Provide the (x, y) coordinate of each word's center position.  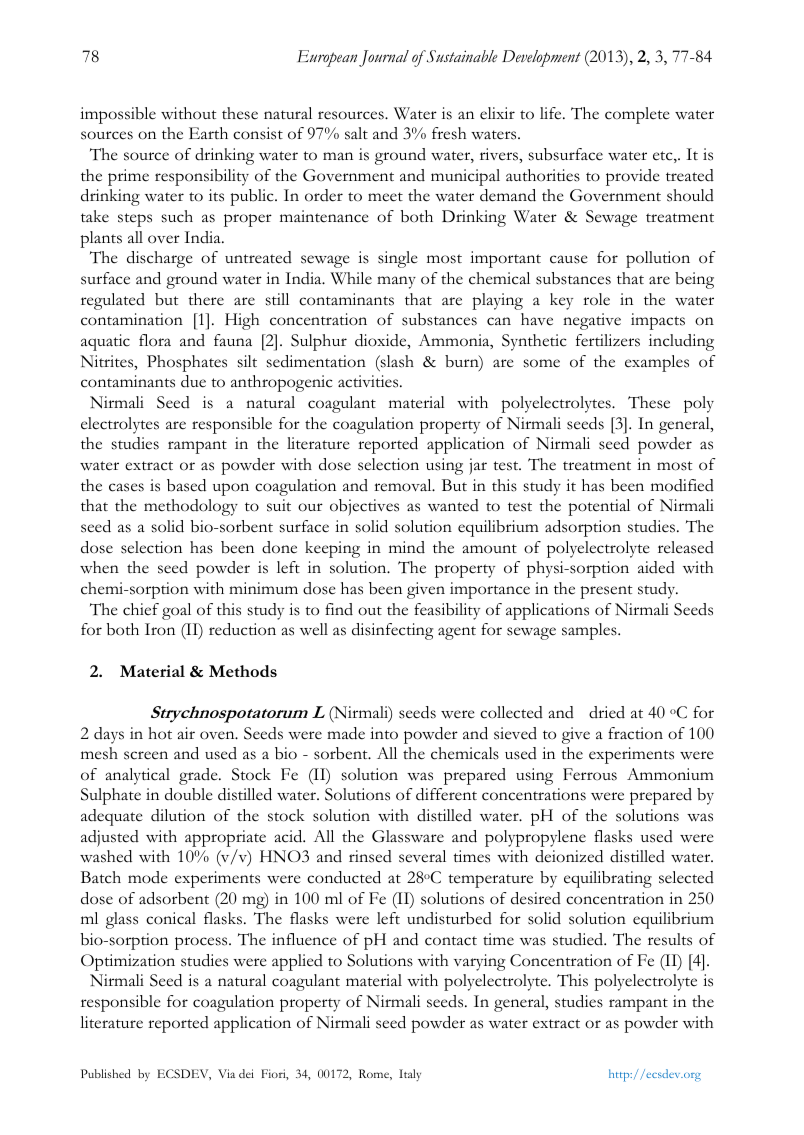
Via (226, 1073)
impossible (118, 115)
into (384, 733)
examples (657, 363)
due (193, 381)
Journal (384, 58)
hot (160, 733)
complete (637, 115)
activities (369, 381)
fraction (635, 733)
